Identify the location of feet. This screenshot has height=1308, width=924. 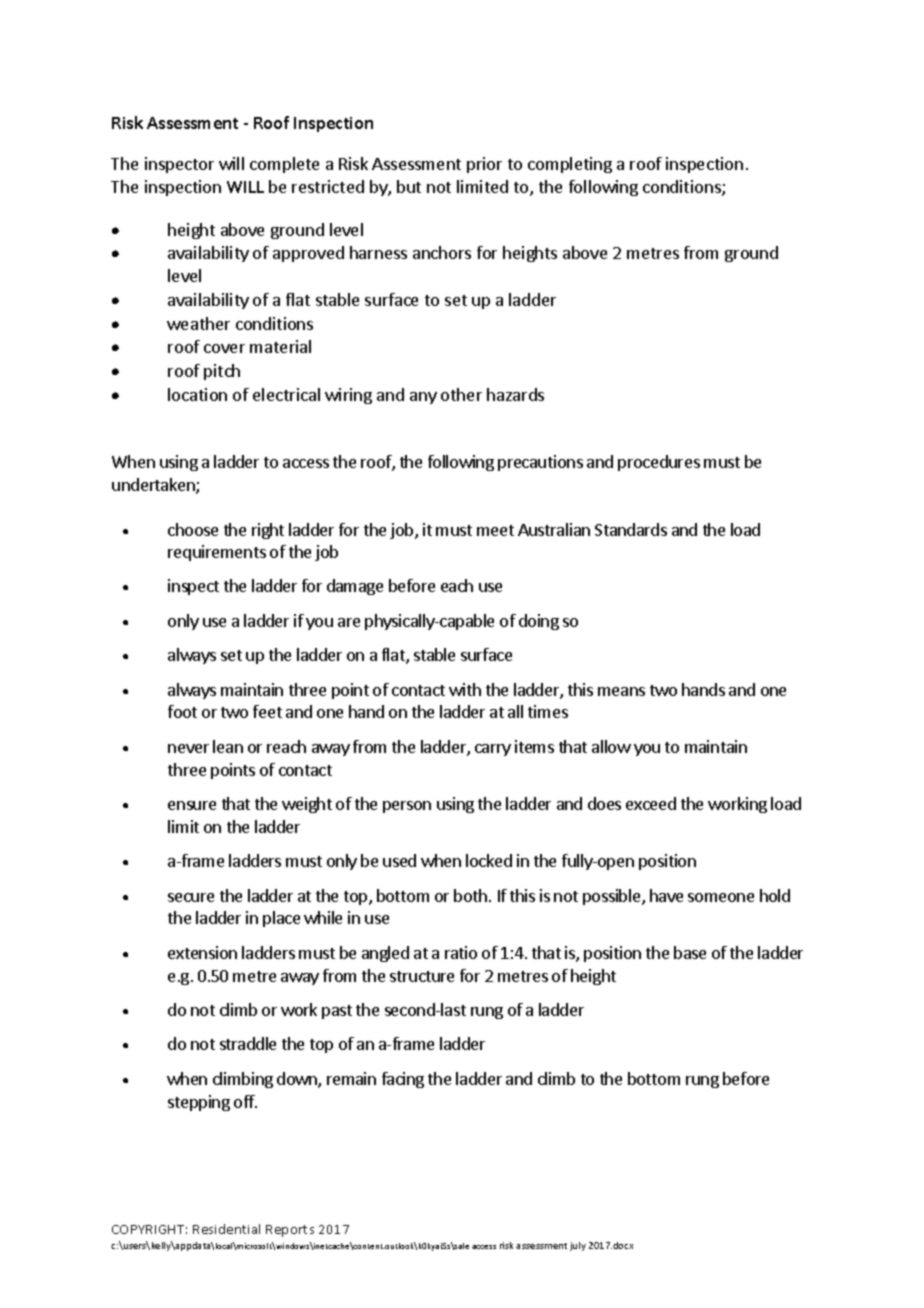
(267, 711).
